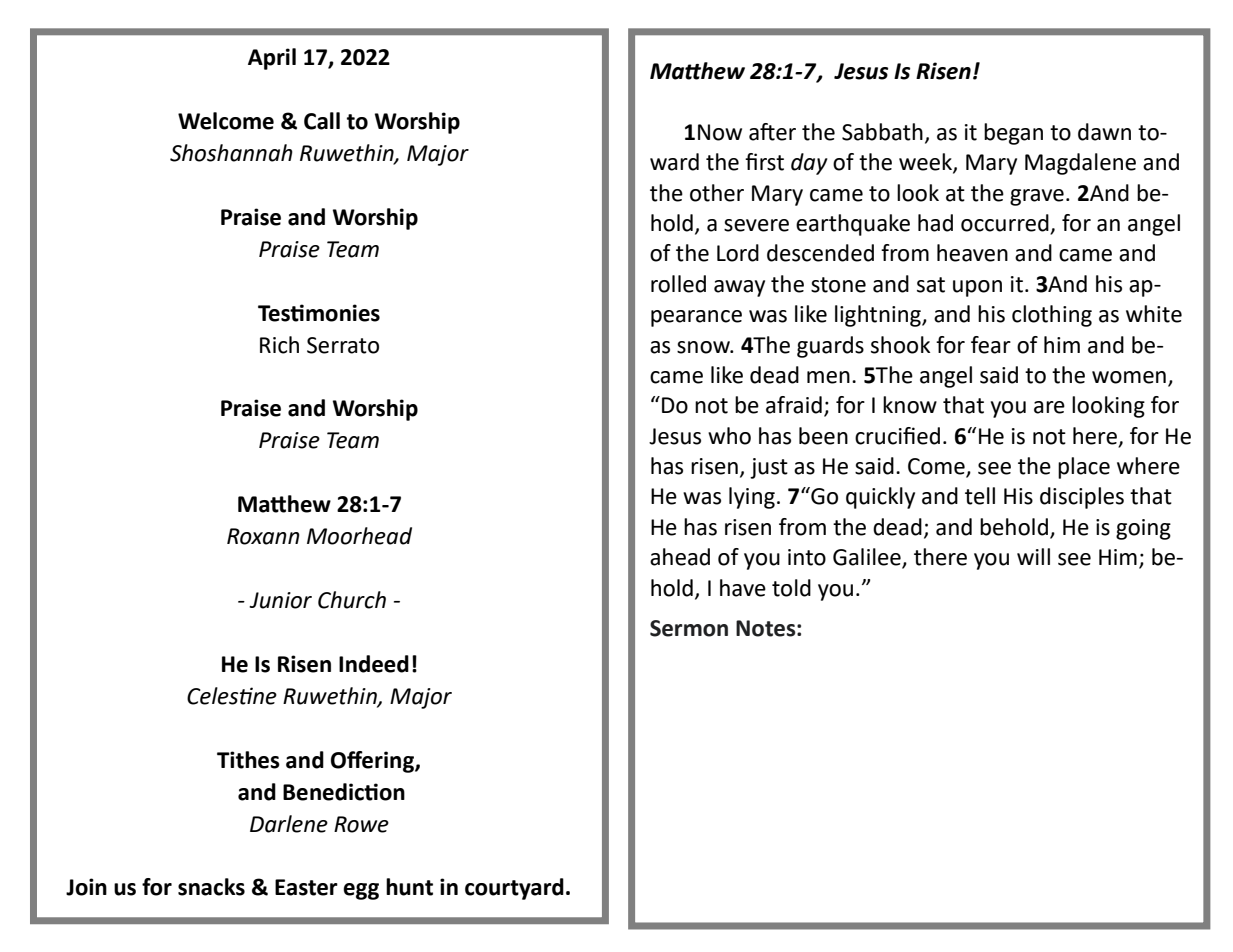  I want to click on snacks, so click(211, 887).
